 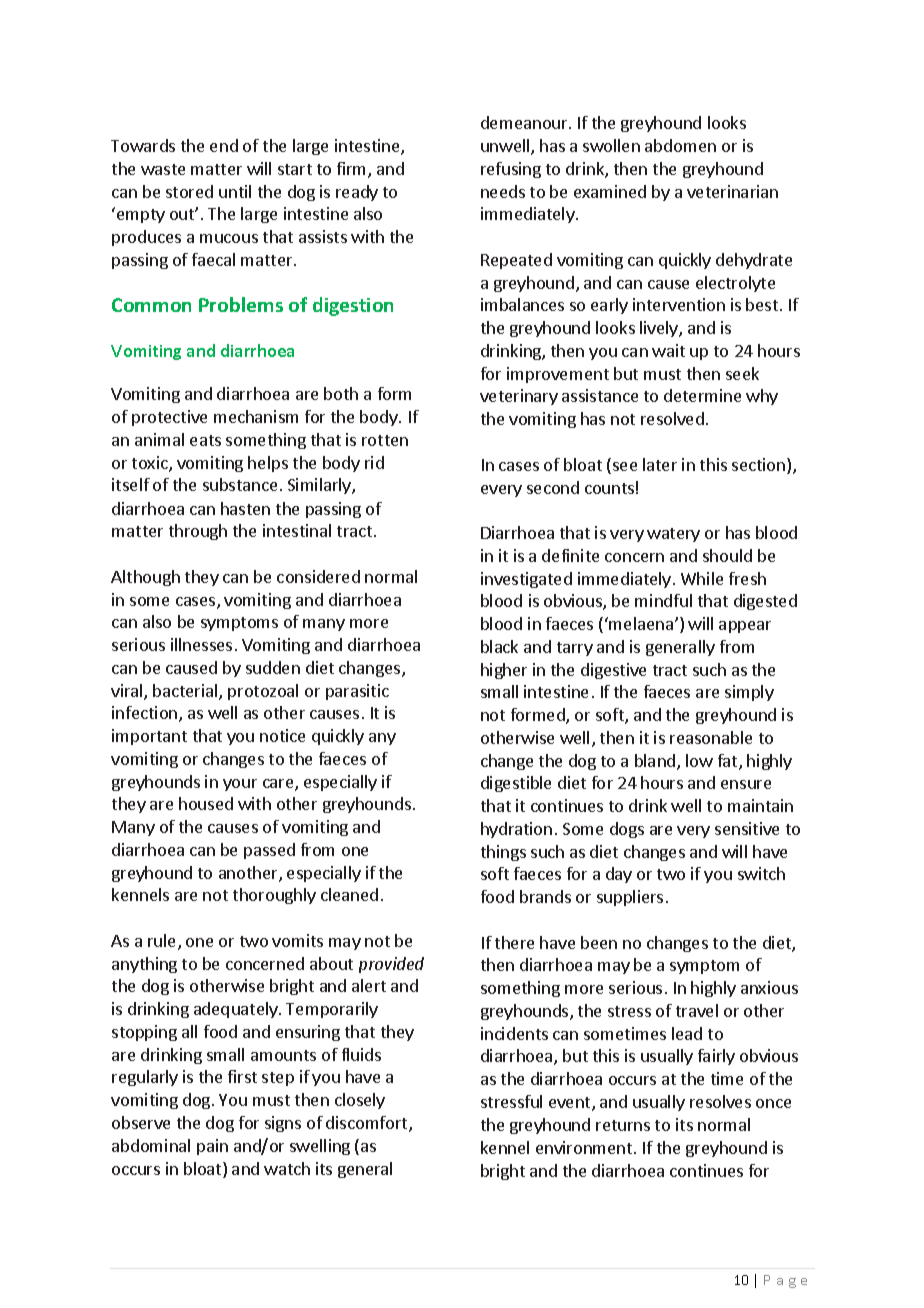 What do you see at coordinates (511, 170) in the document?
I see `refusing` at bounding box center [511, 170].
